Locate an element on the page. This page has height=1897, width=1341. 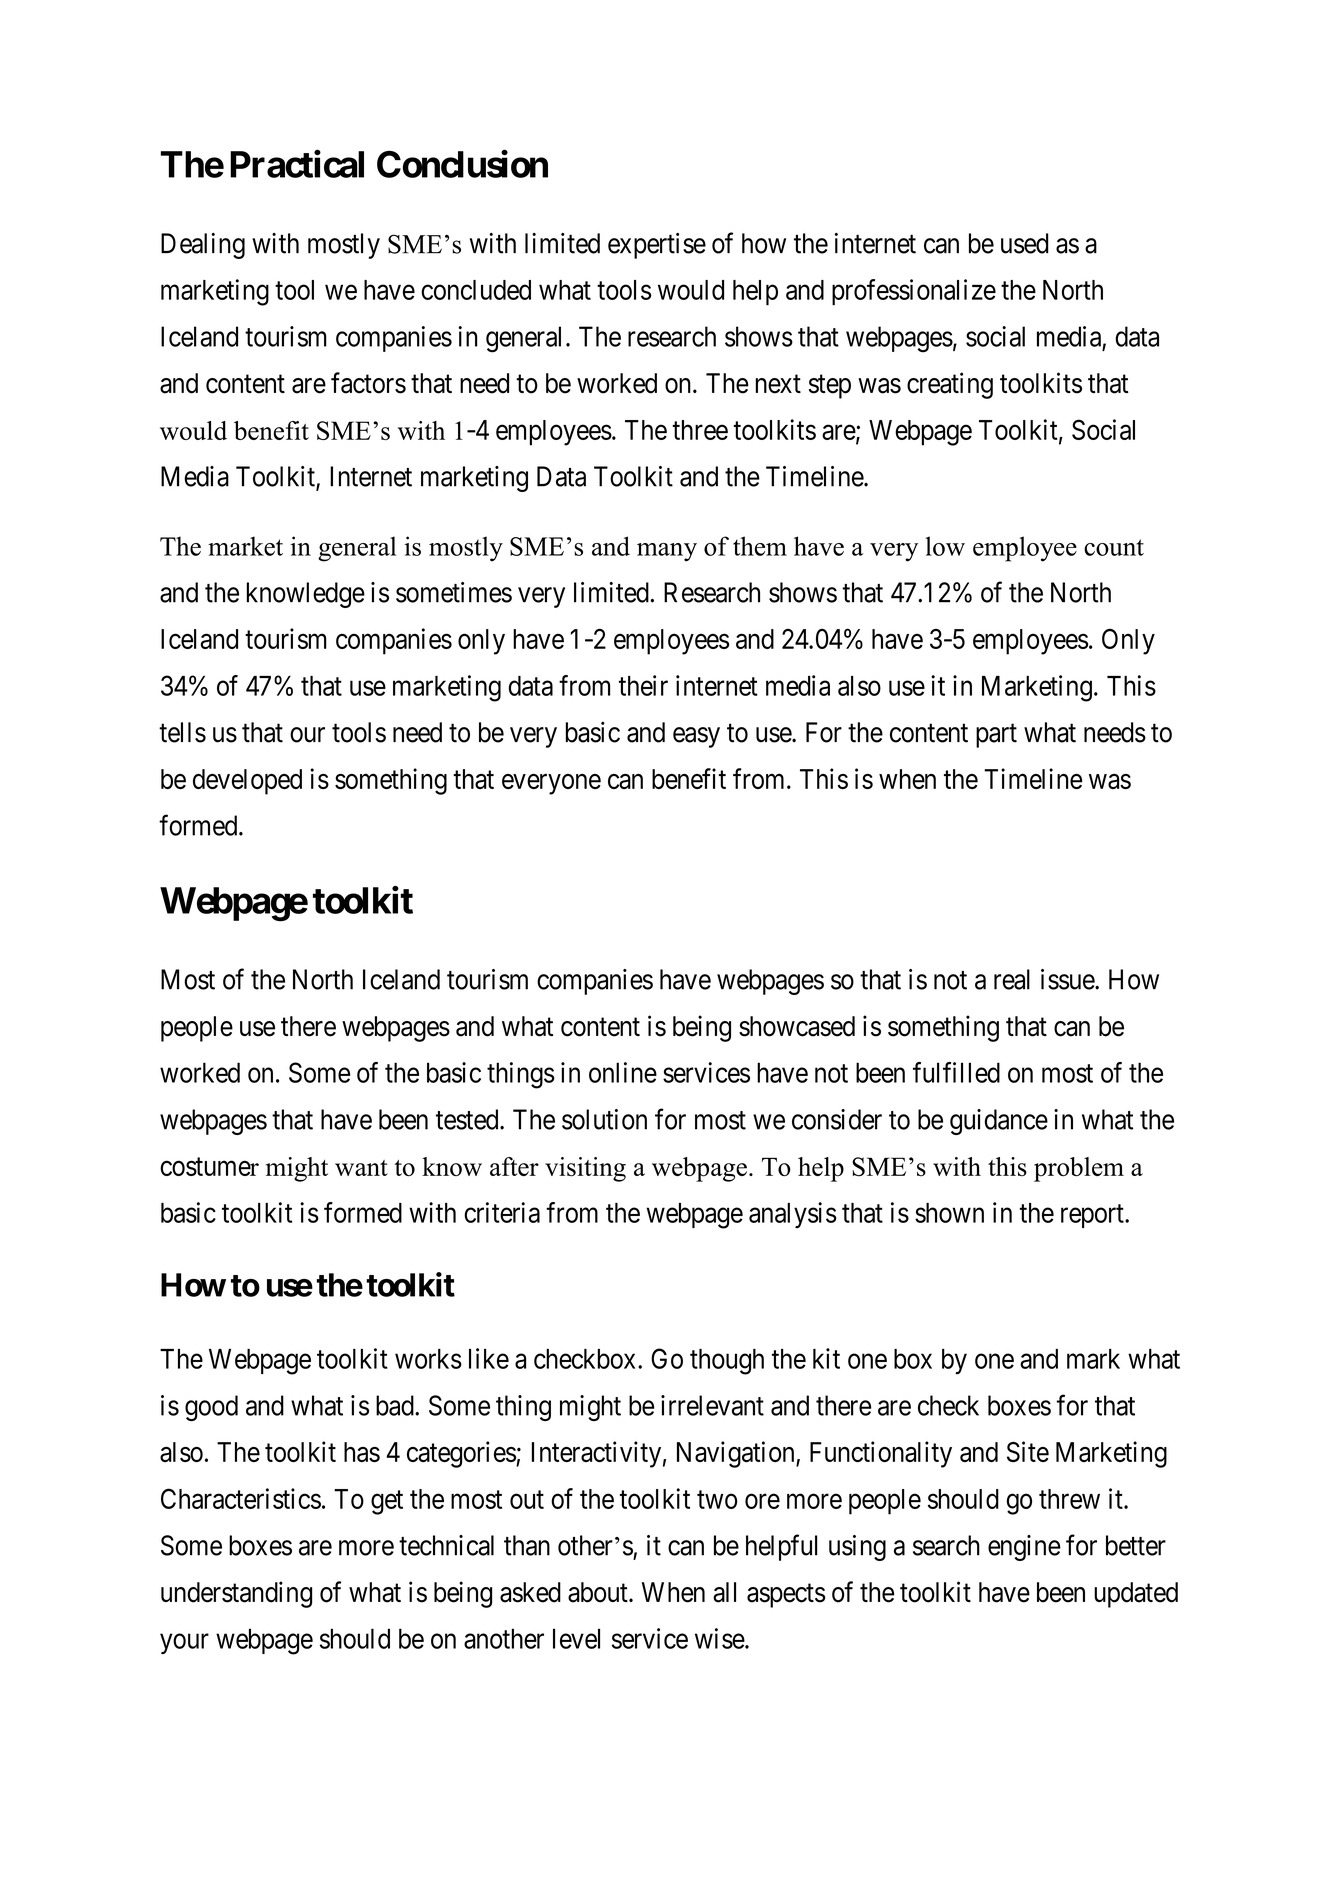
understanding is located at coordinates (236, 1594).
